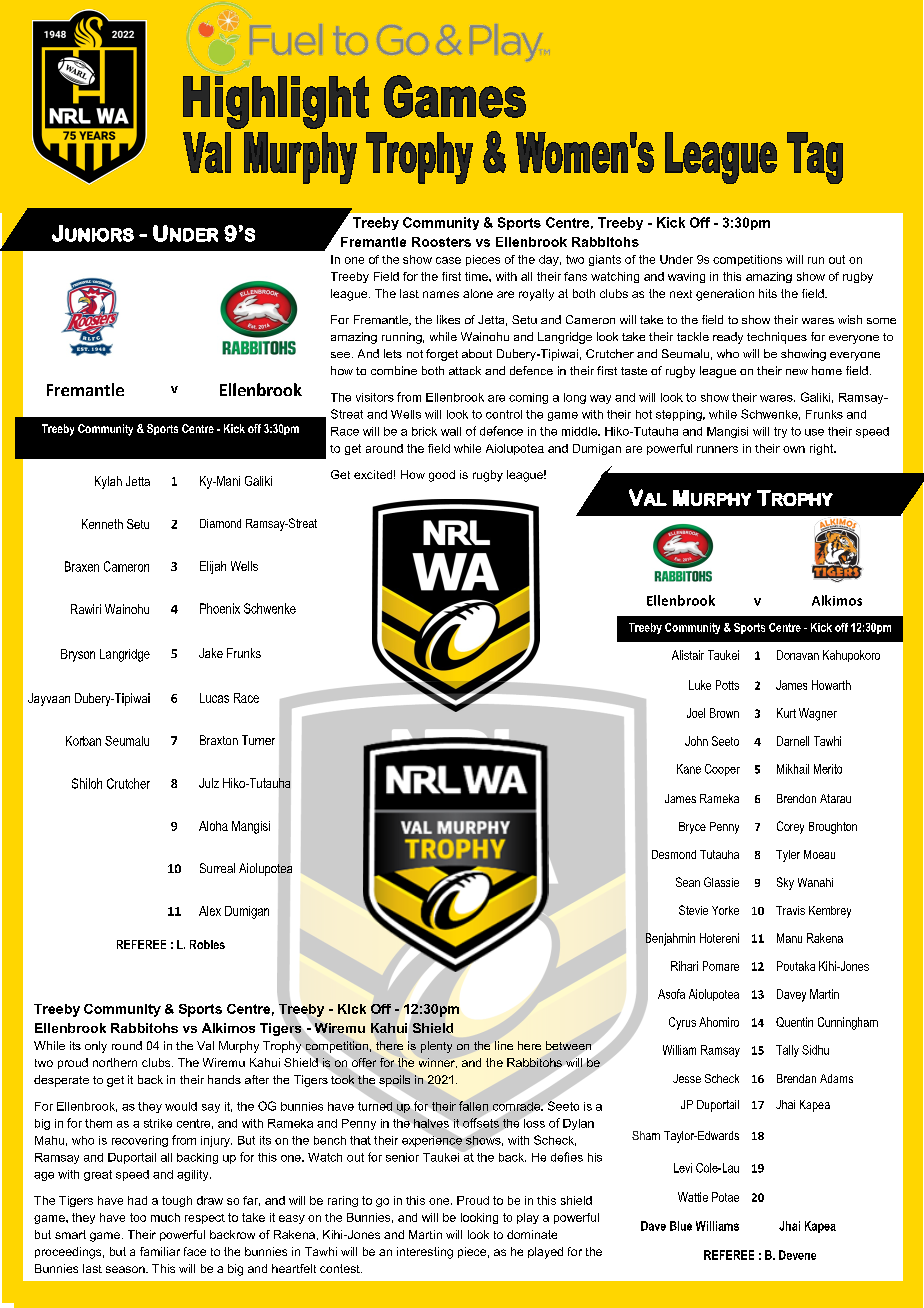 The image size is (924, 1308). Describe the element at coordinates (393, 353) in the screenshot. I see `lets` at that location.
